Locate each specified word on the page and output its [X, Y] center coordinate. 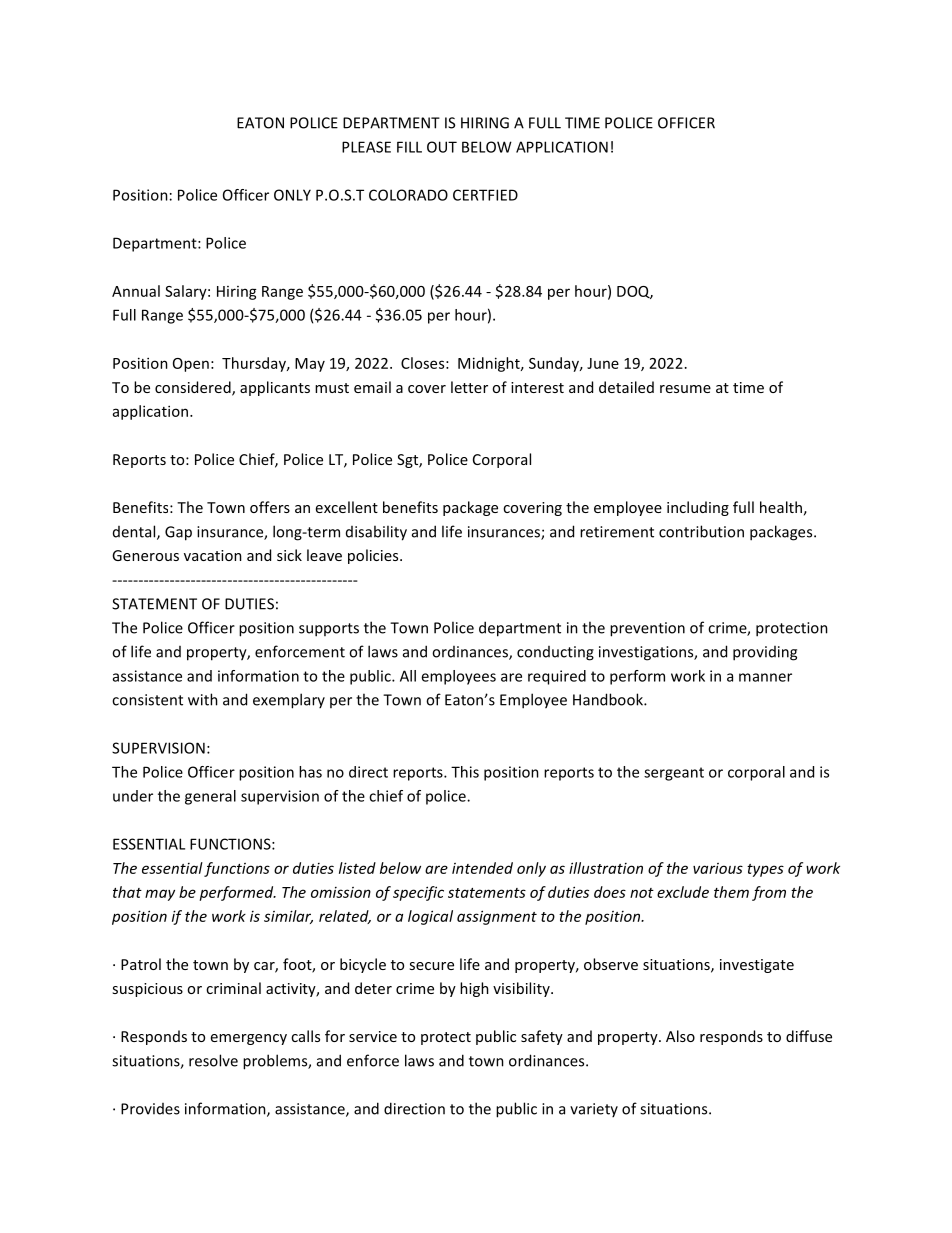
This [465, 772]
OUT [442, 147]
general [210, 797]
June [603, 363]
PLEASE [366, 147]
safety [542, 1037]
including [698, 508]
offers [270, 507]
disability [376, 533]
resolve [213, 1060]
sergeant [674, 774]
